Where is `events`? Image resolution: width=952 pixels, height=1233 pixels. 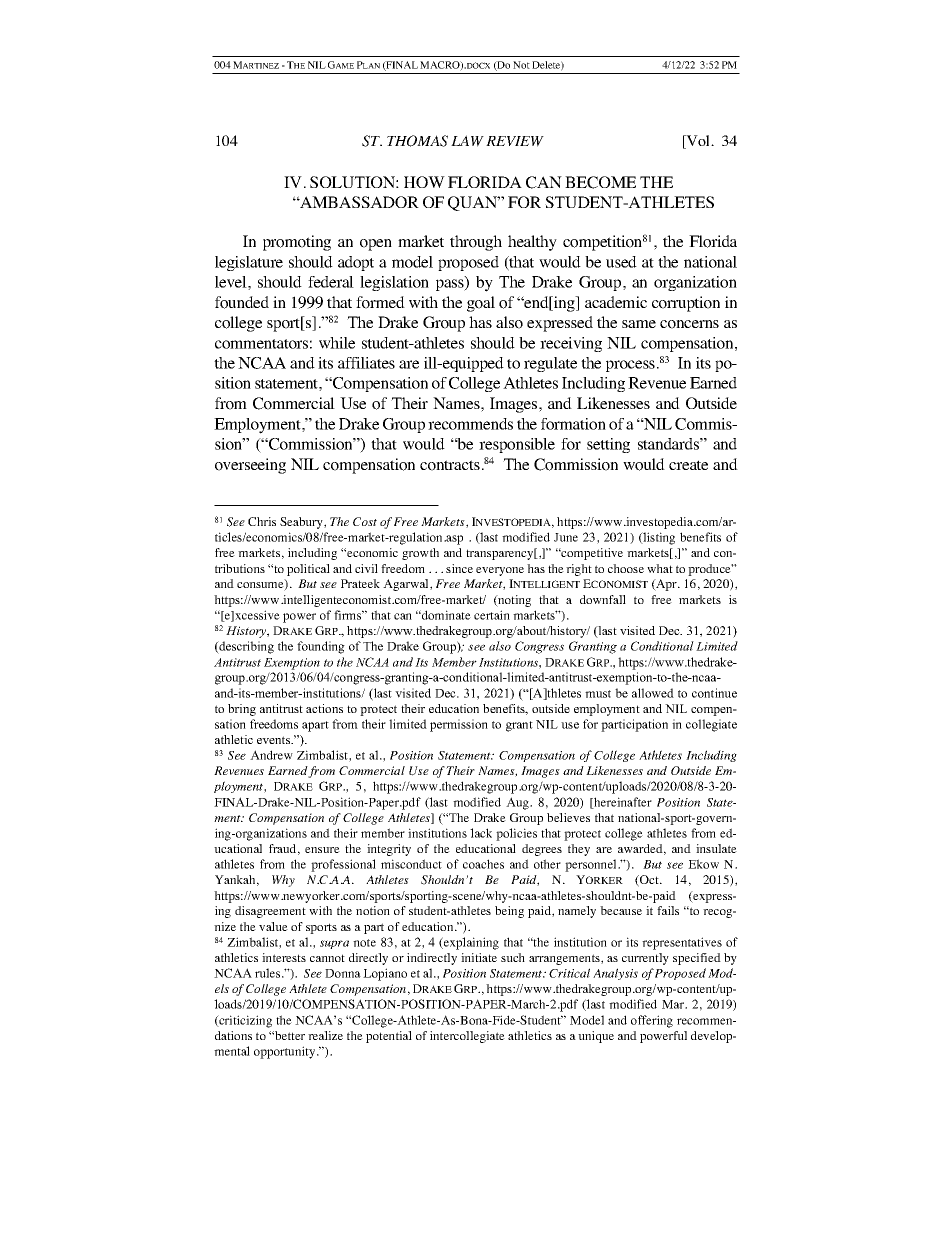 events is located at coordinates (275, 740).
